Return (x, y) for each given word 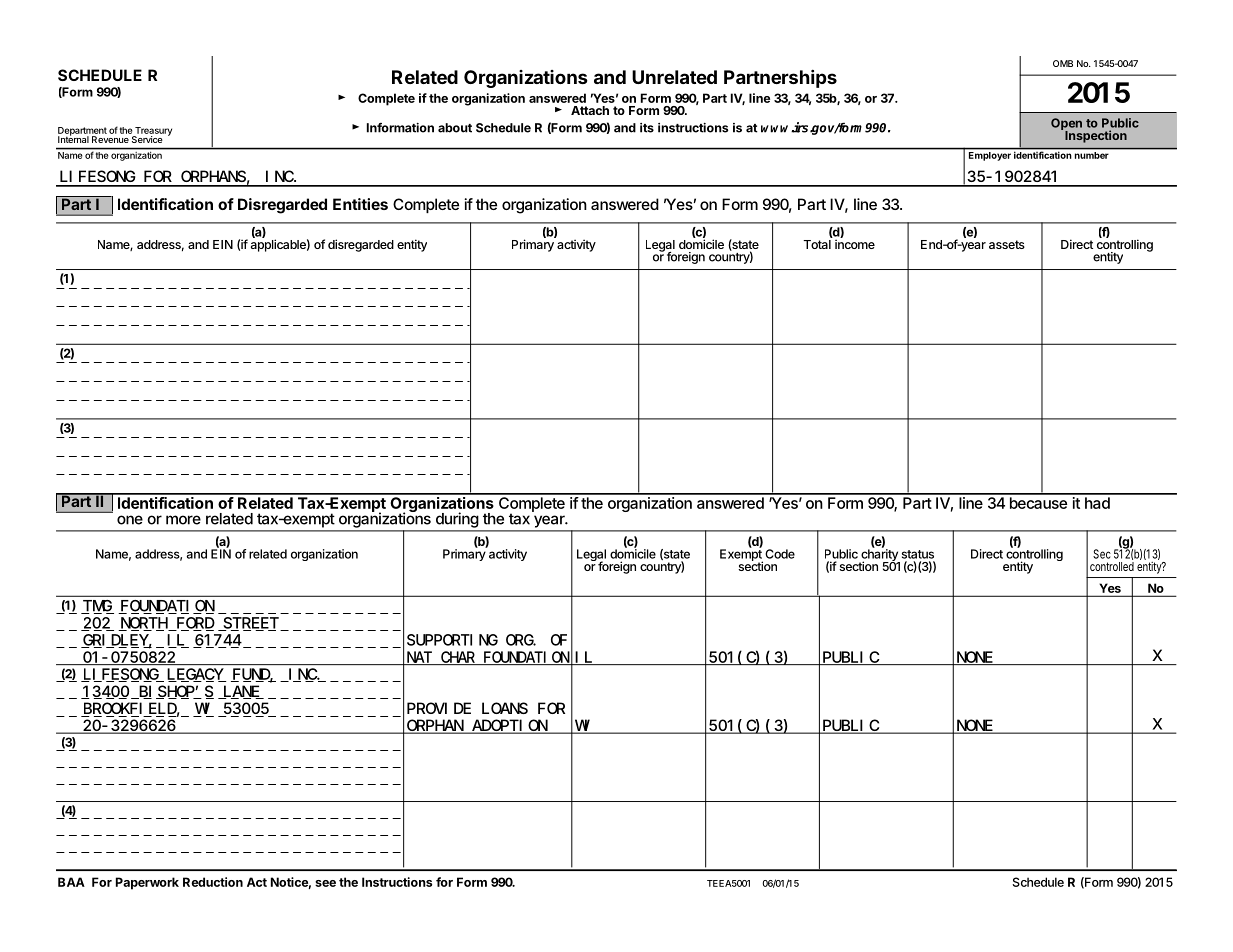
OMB (1063, 63)
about (455, 128)
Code (780, 554)
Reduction (213, 882)
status (918, 554)
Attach (590, 110)
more (183, 520)
